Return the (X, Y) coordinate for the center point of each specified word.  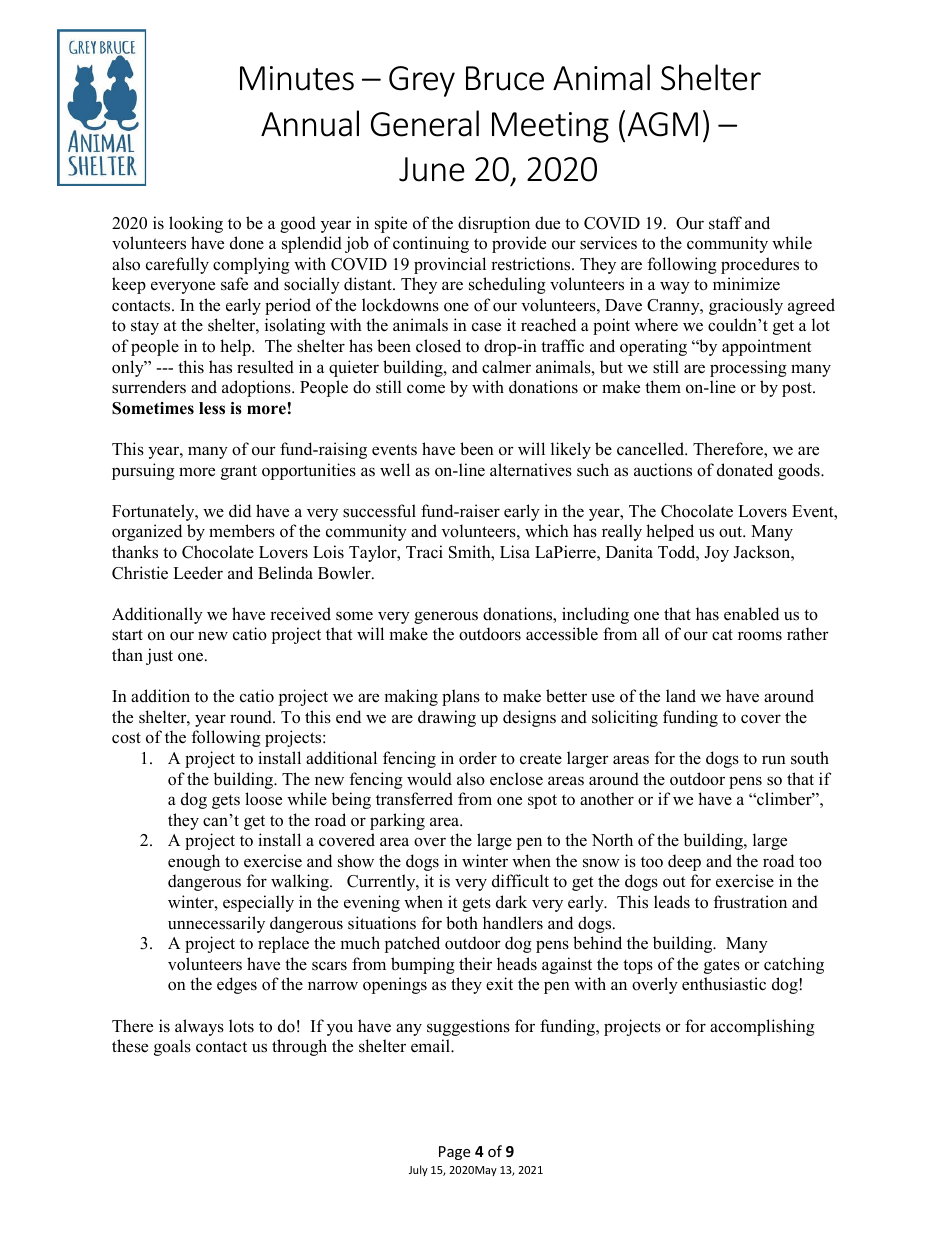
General (425, 123)
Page (454, 1153)
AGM (663, 124)
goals (172, 1047)
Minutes (297, 78)
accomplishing (762, 1027)
